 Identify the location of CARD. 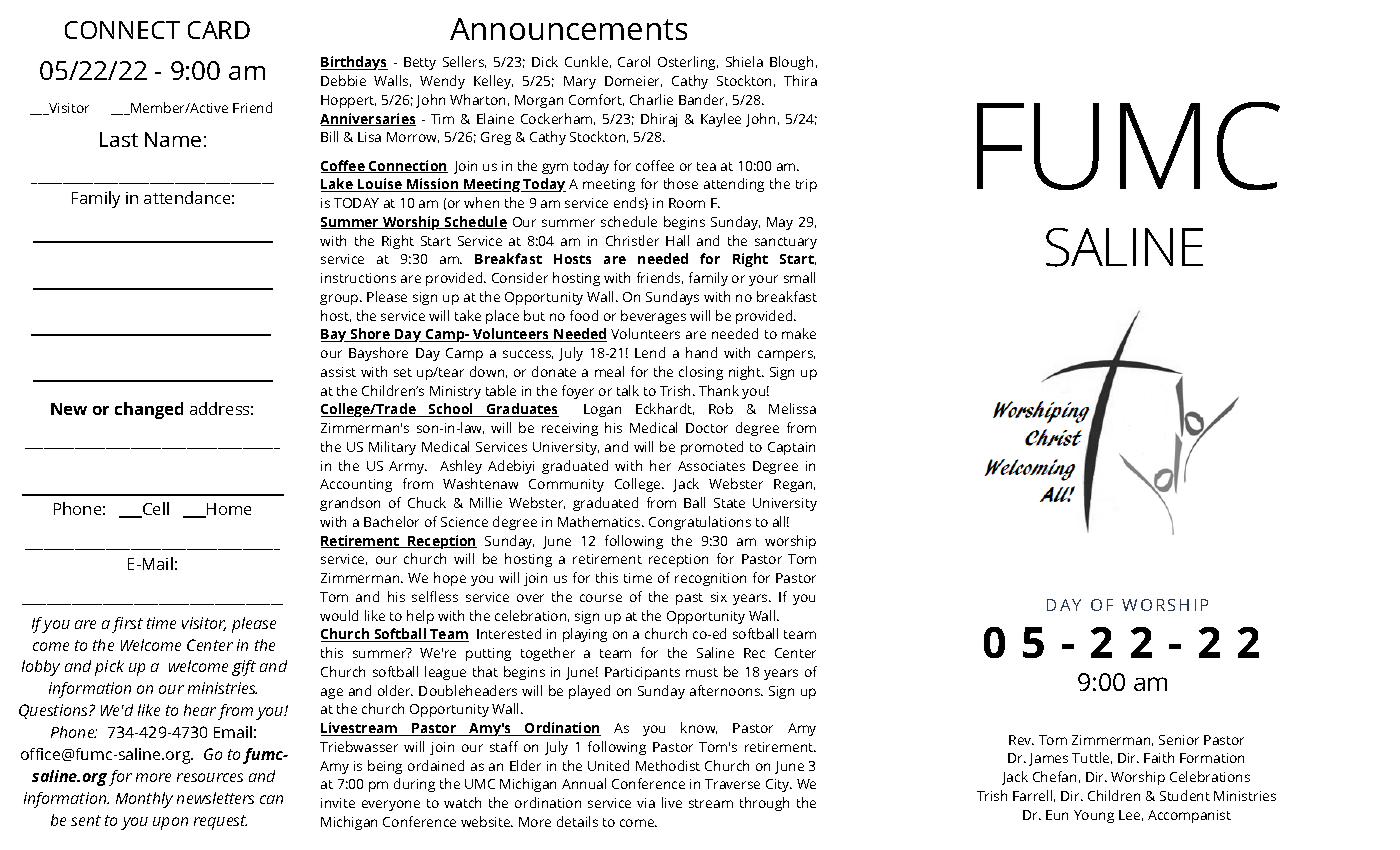
(219, 30).
